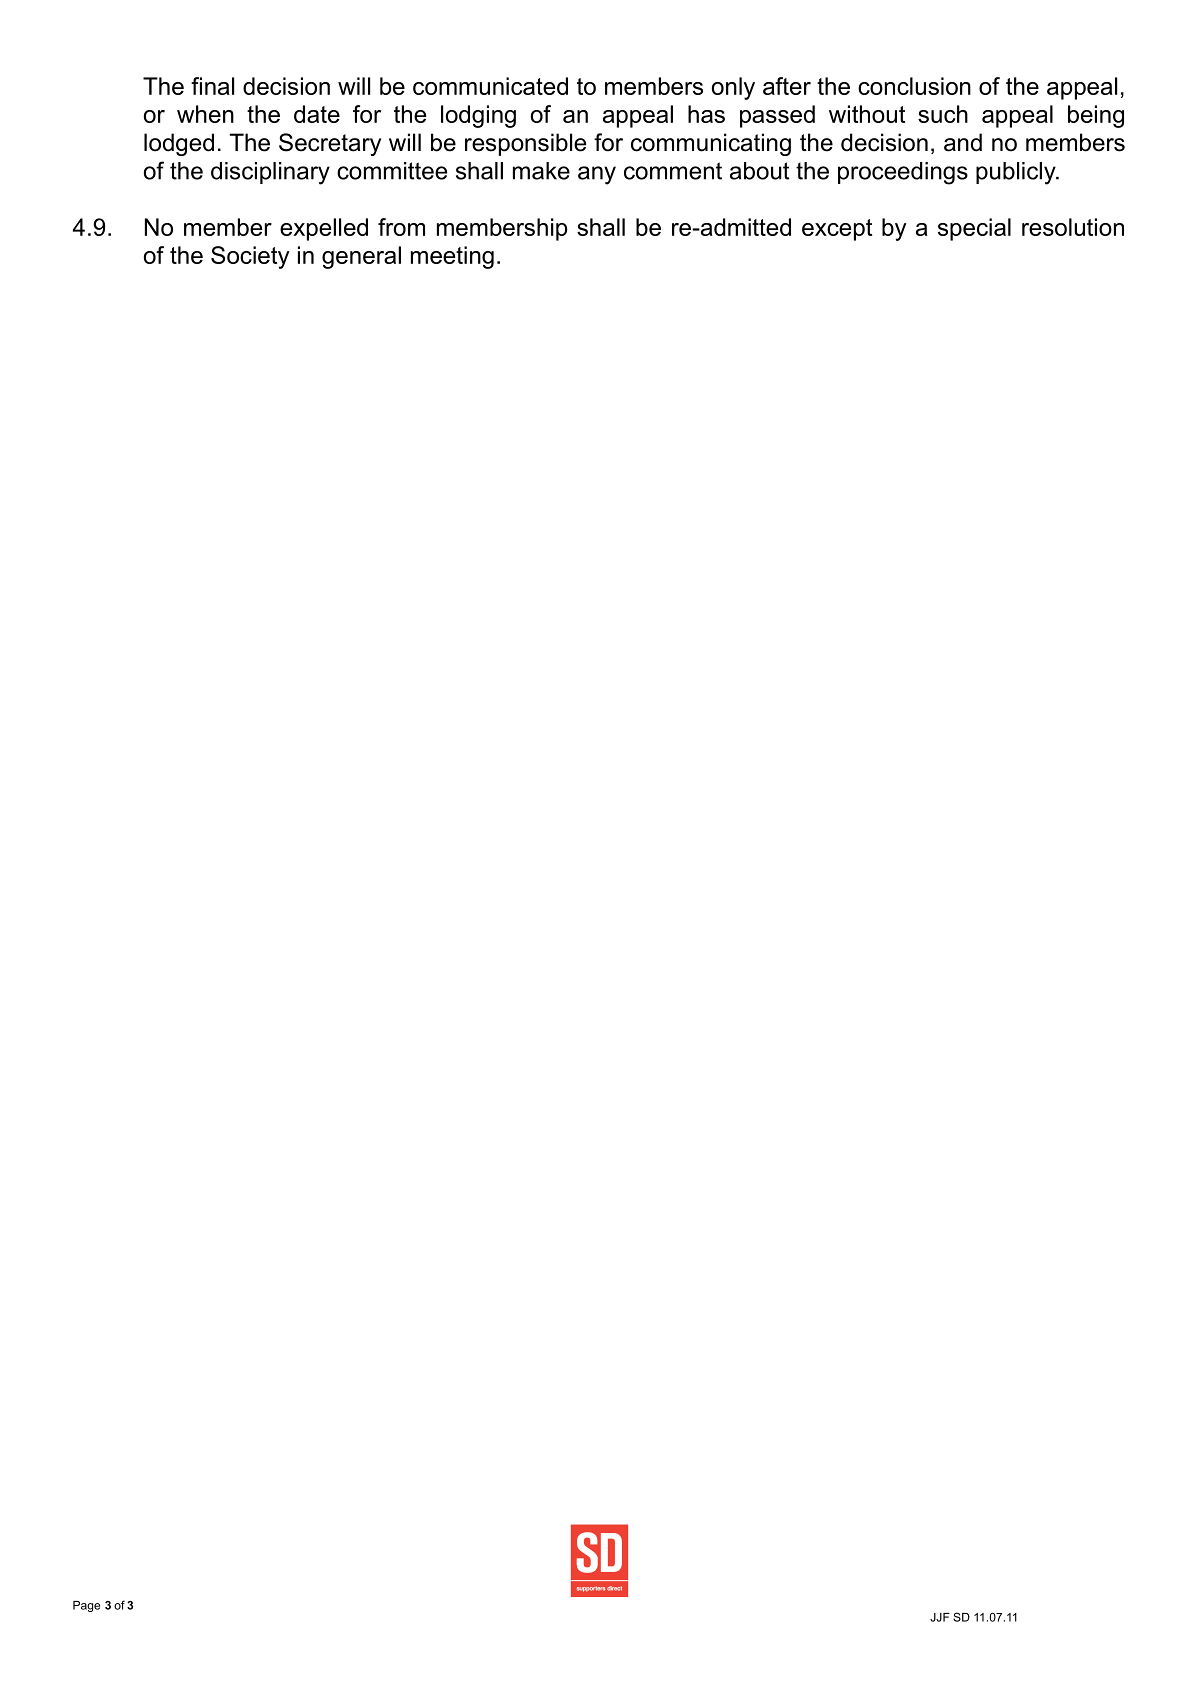  I want to click on when, so click(205, 114).
